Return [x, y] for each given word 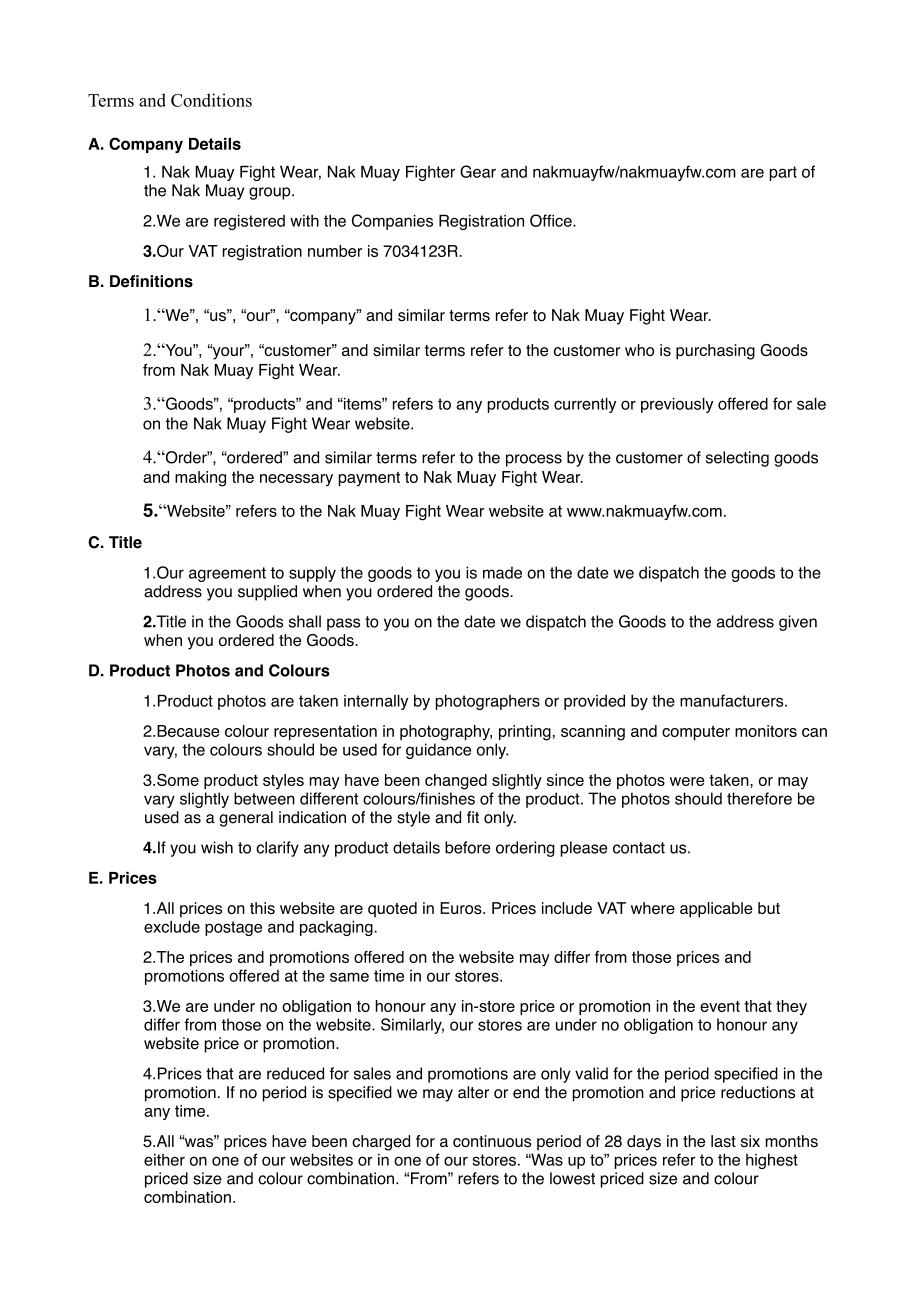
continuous [492, 1141]
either [164, 1160]
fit [473, 817]
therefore [759, 798]
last [723, 1141]
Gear [478, 171]
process [534, 460]
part [783, 173]
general [246, 819]
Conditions [211, 100]
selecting [737, 459]
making [200, 479]
